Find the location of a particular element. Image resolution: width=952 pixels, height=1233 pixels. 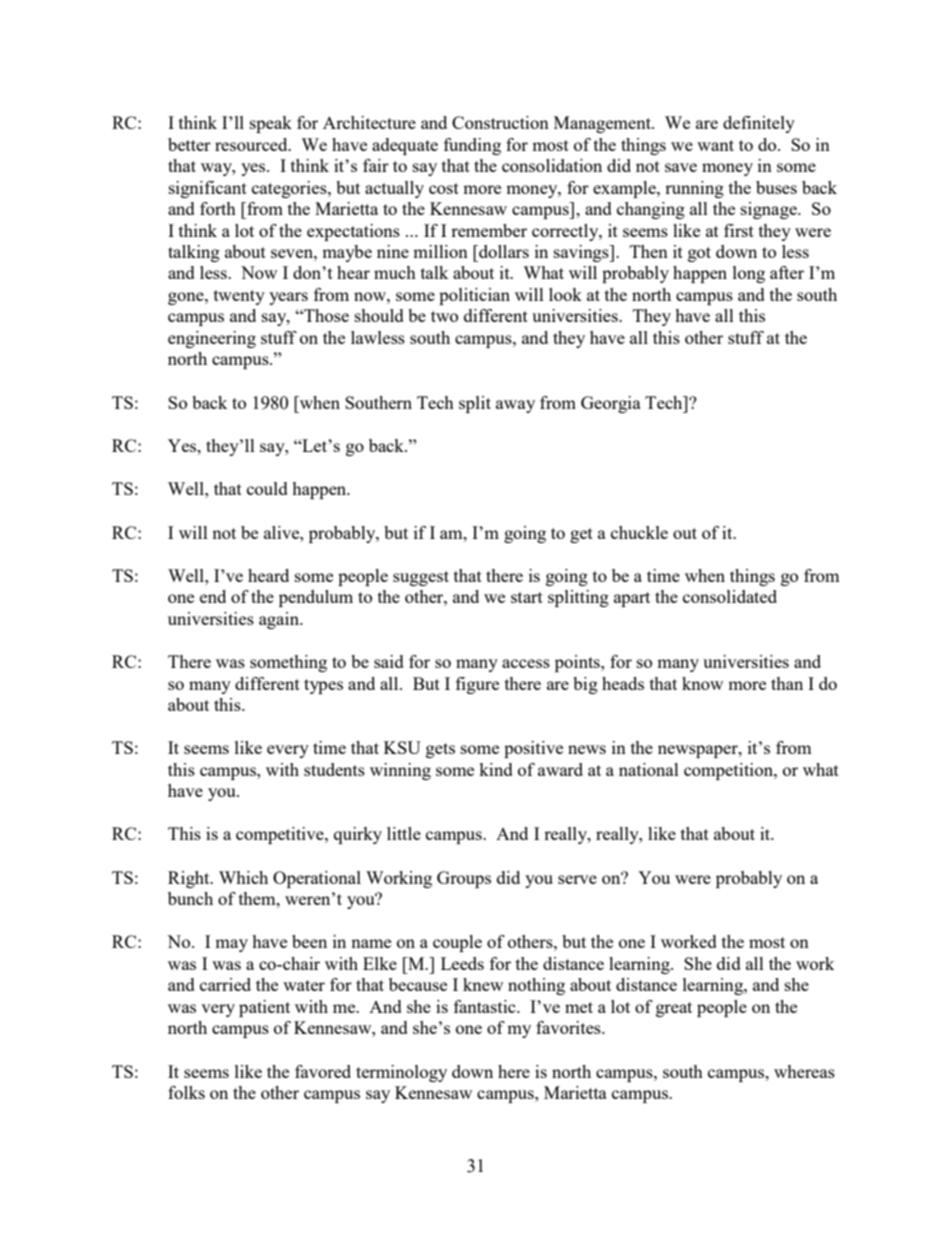

want is located at coordinates (715, 145).
